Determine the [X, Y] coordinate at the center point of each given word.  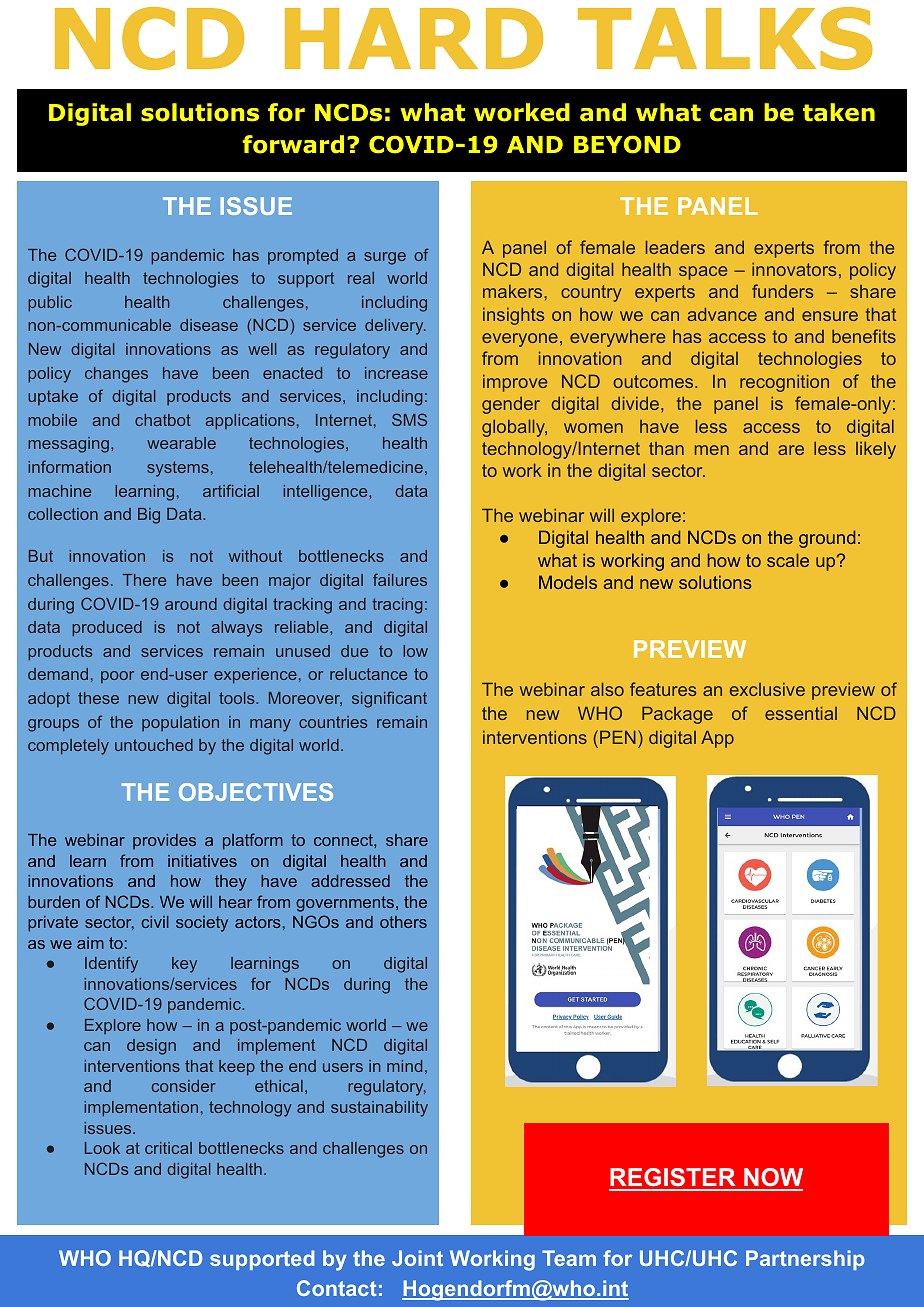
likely [876, 450]
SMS [409, 419]
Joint [417, 1258]
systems [178, 469]
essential [801, 713]
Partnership [805, 1260]
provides [164, 842]
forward [293, 144]
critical [168, 1148]
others [403, 922]
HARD [414, 38]
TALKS [725, 38]
